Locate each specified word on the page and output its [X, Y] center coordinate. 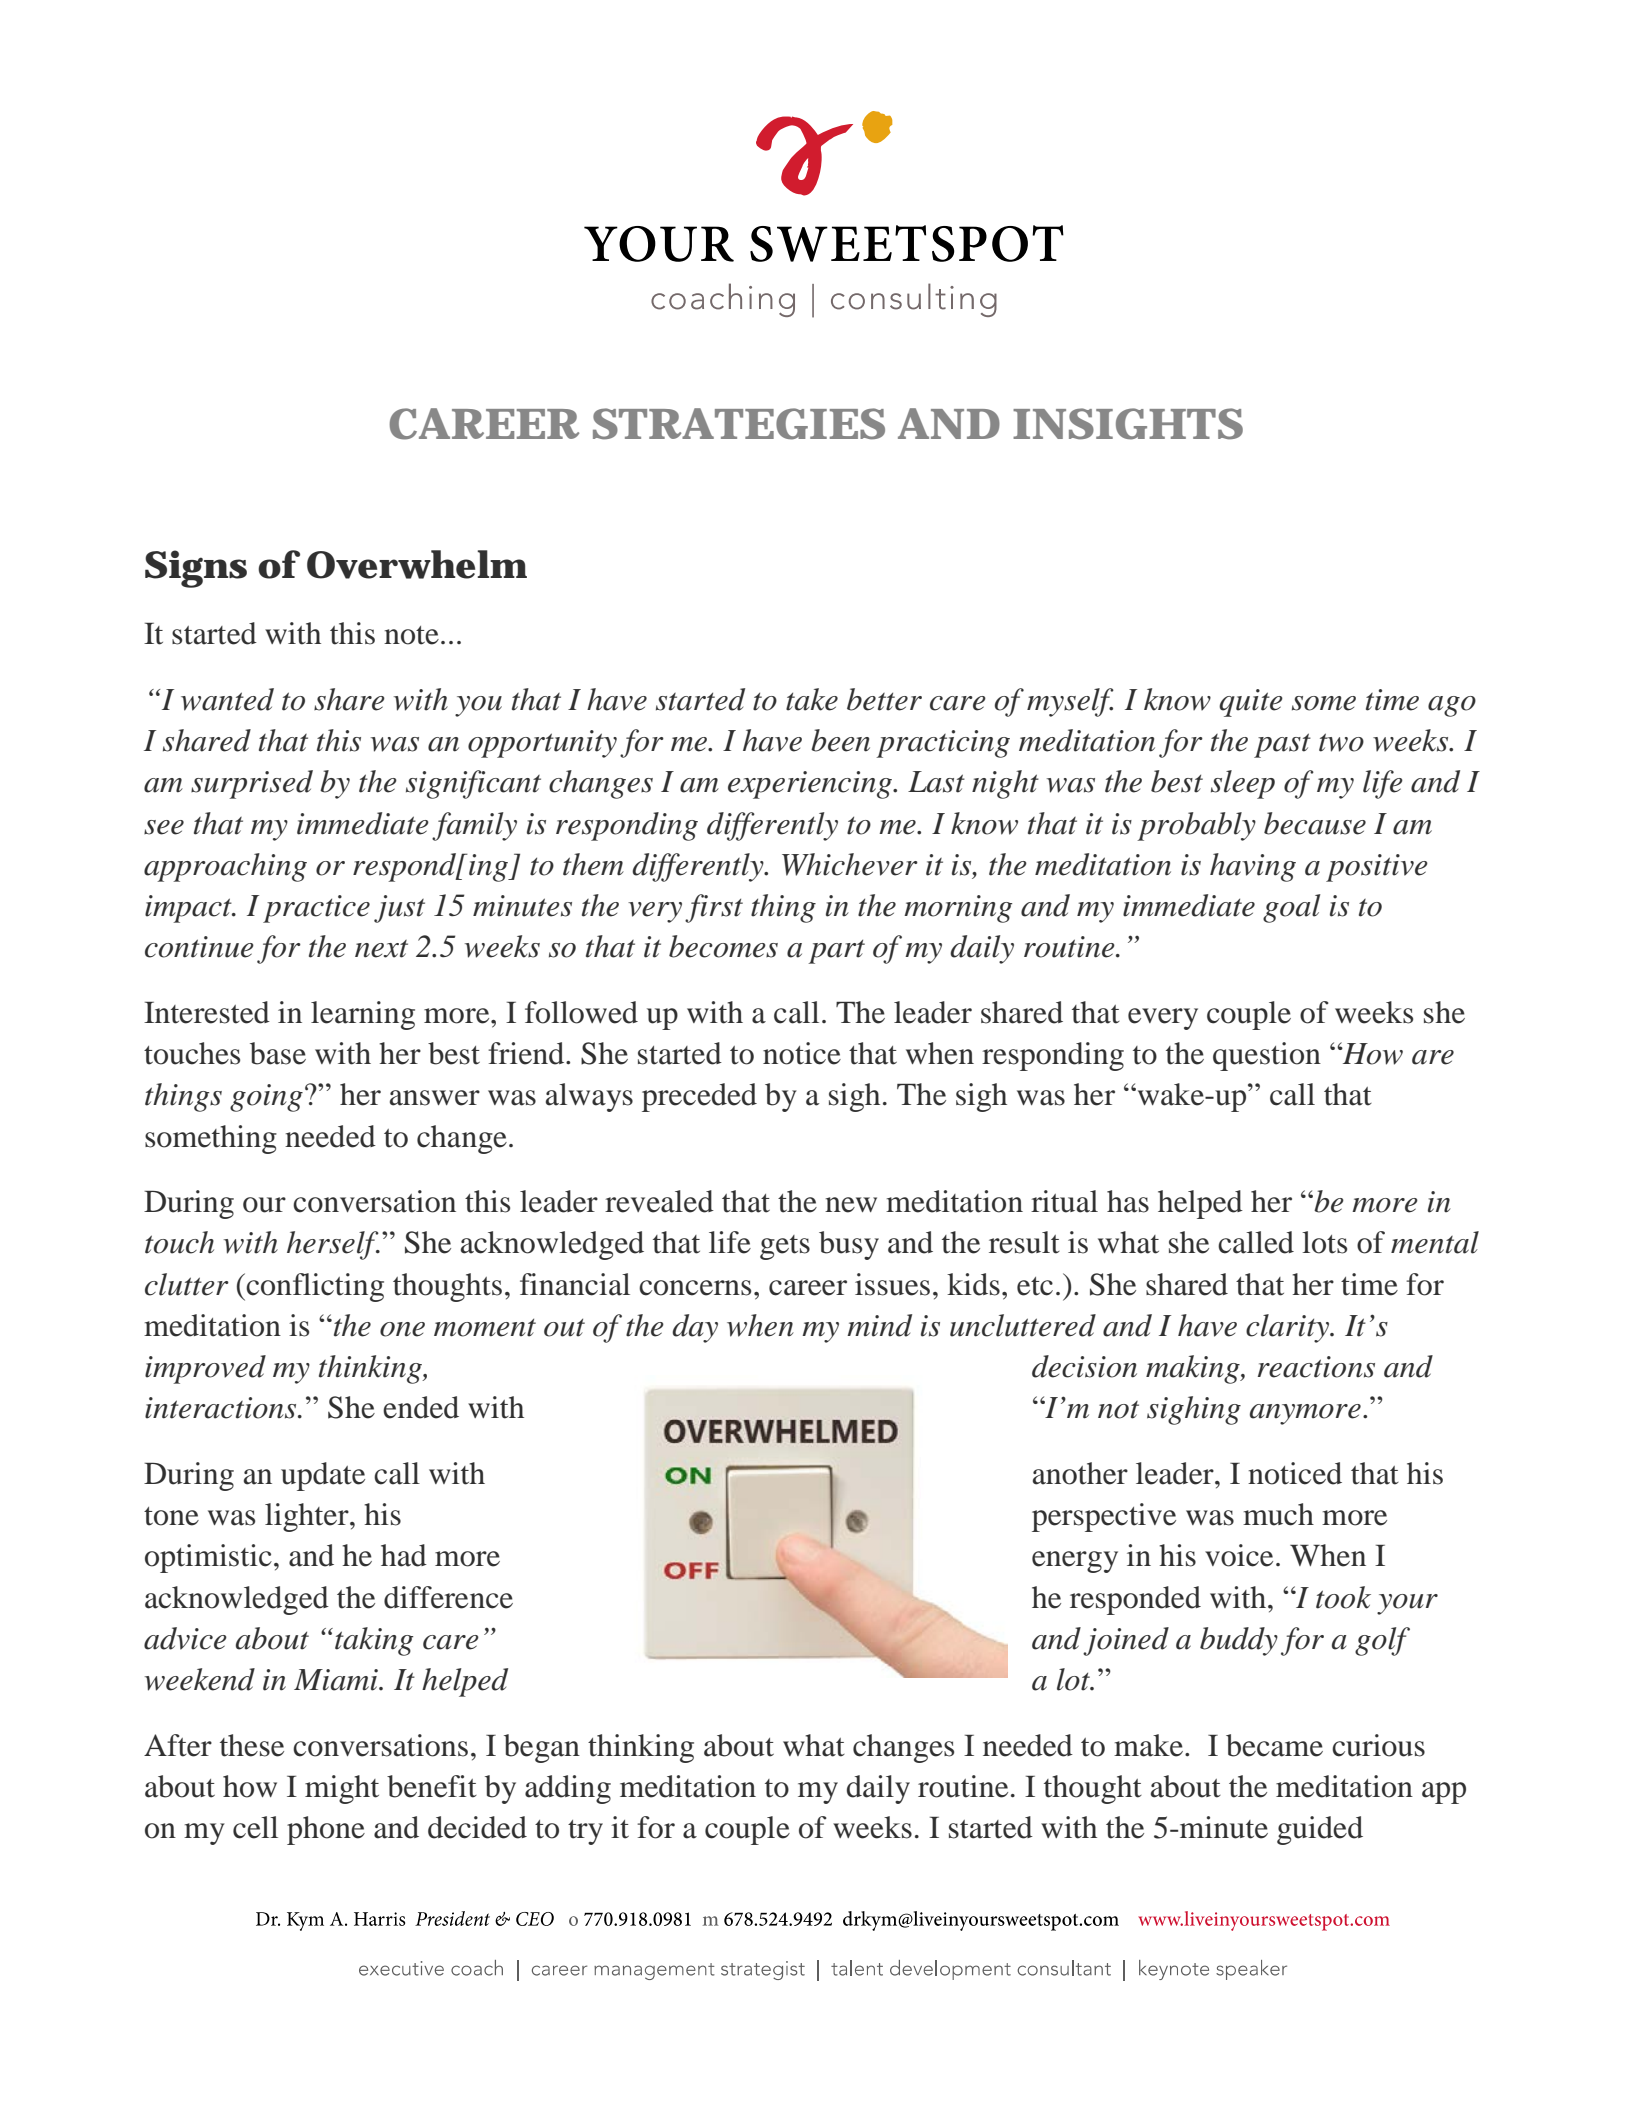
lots [1324, 1242]
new [851, 1205]
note [411, 635]
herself [333, 1245]
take [812, 699]
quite [1251, 703]
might [342, 1789]
